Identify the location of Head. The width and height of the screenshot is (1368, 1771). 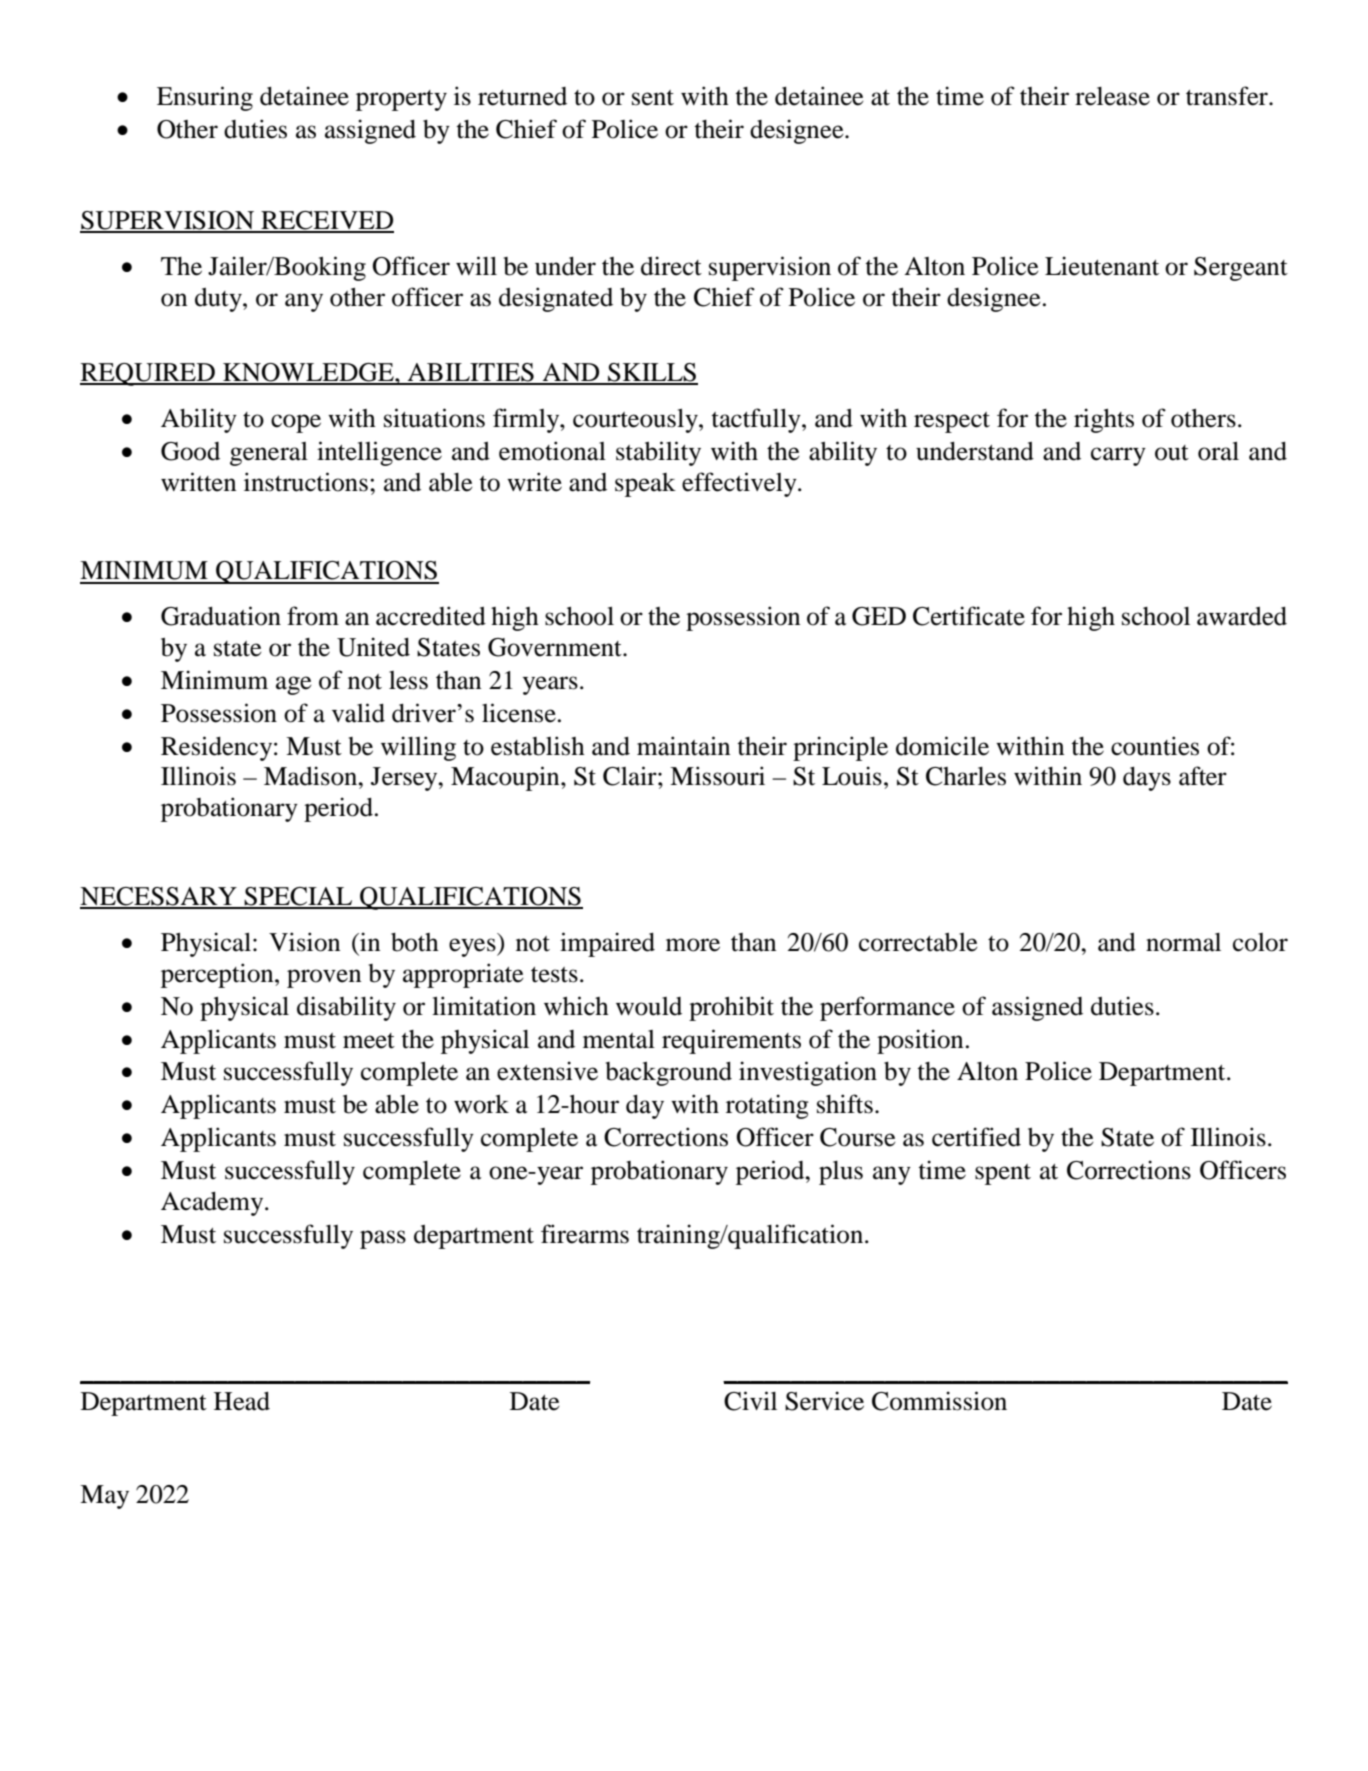
(242, 1401).
